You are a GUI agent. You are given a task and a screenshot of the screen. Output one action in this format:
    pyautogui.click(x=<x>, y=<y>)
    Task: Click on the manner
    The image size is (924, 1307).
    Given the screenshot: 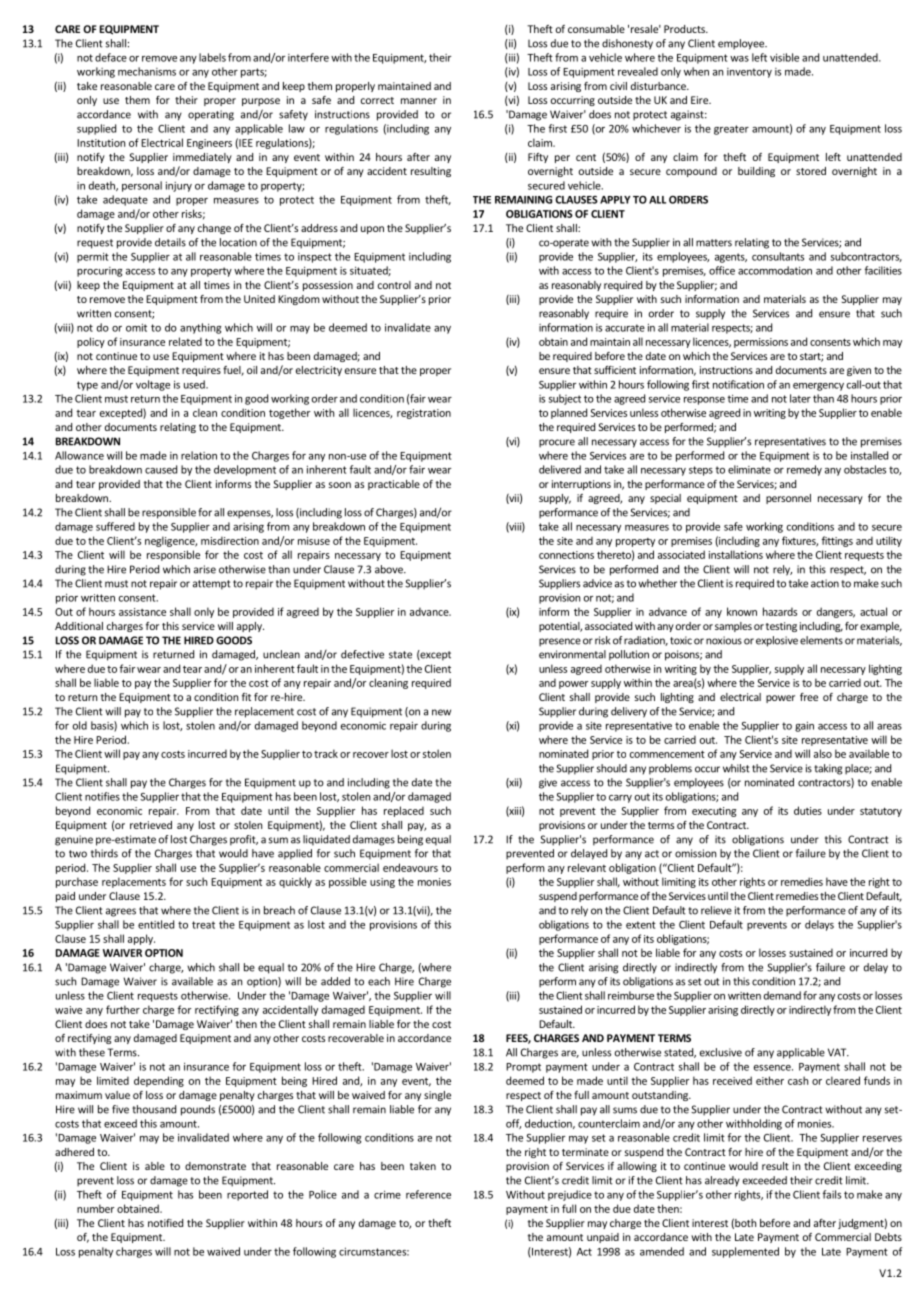 What is the action you would take?
    pyautogui.click(x=419, y=101)
